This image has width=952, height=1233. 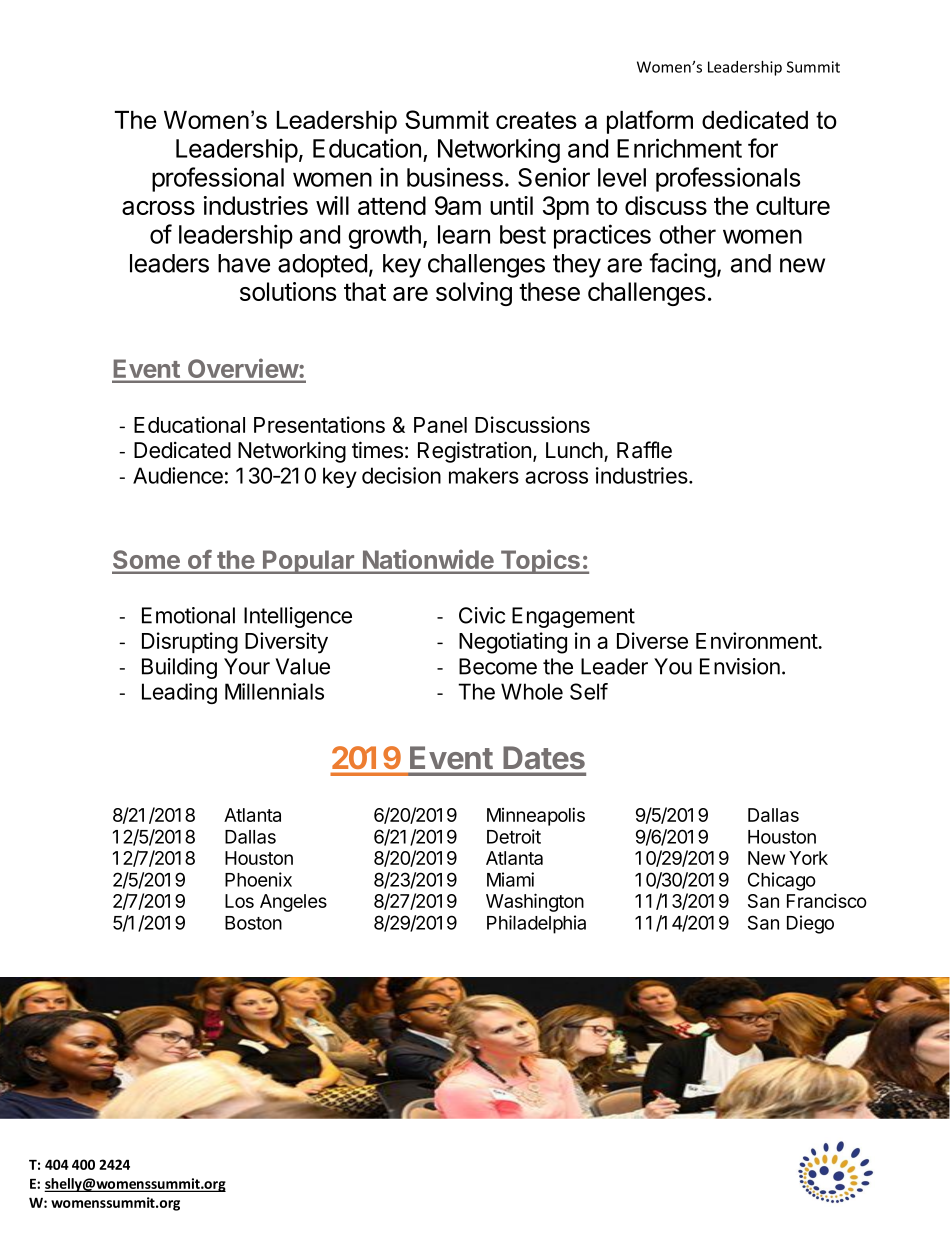 What do you see at coordinates (679, 148) in the image?
I see `Enrichment` at bounding box center [679, 148].
